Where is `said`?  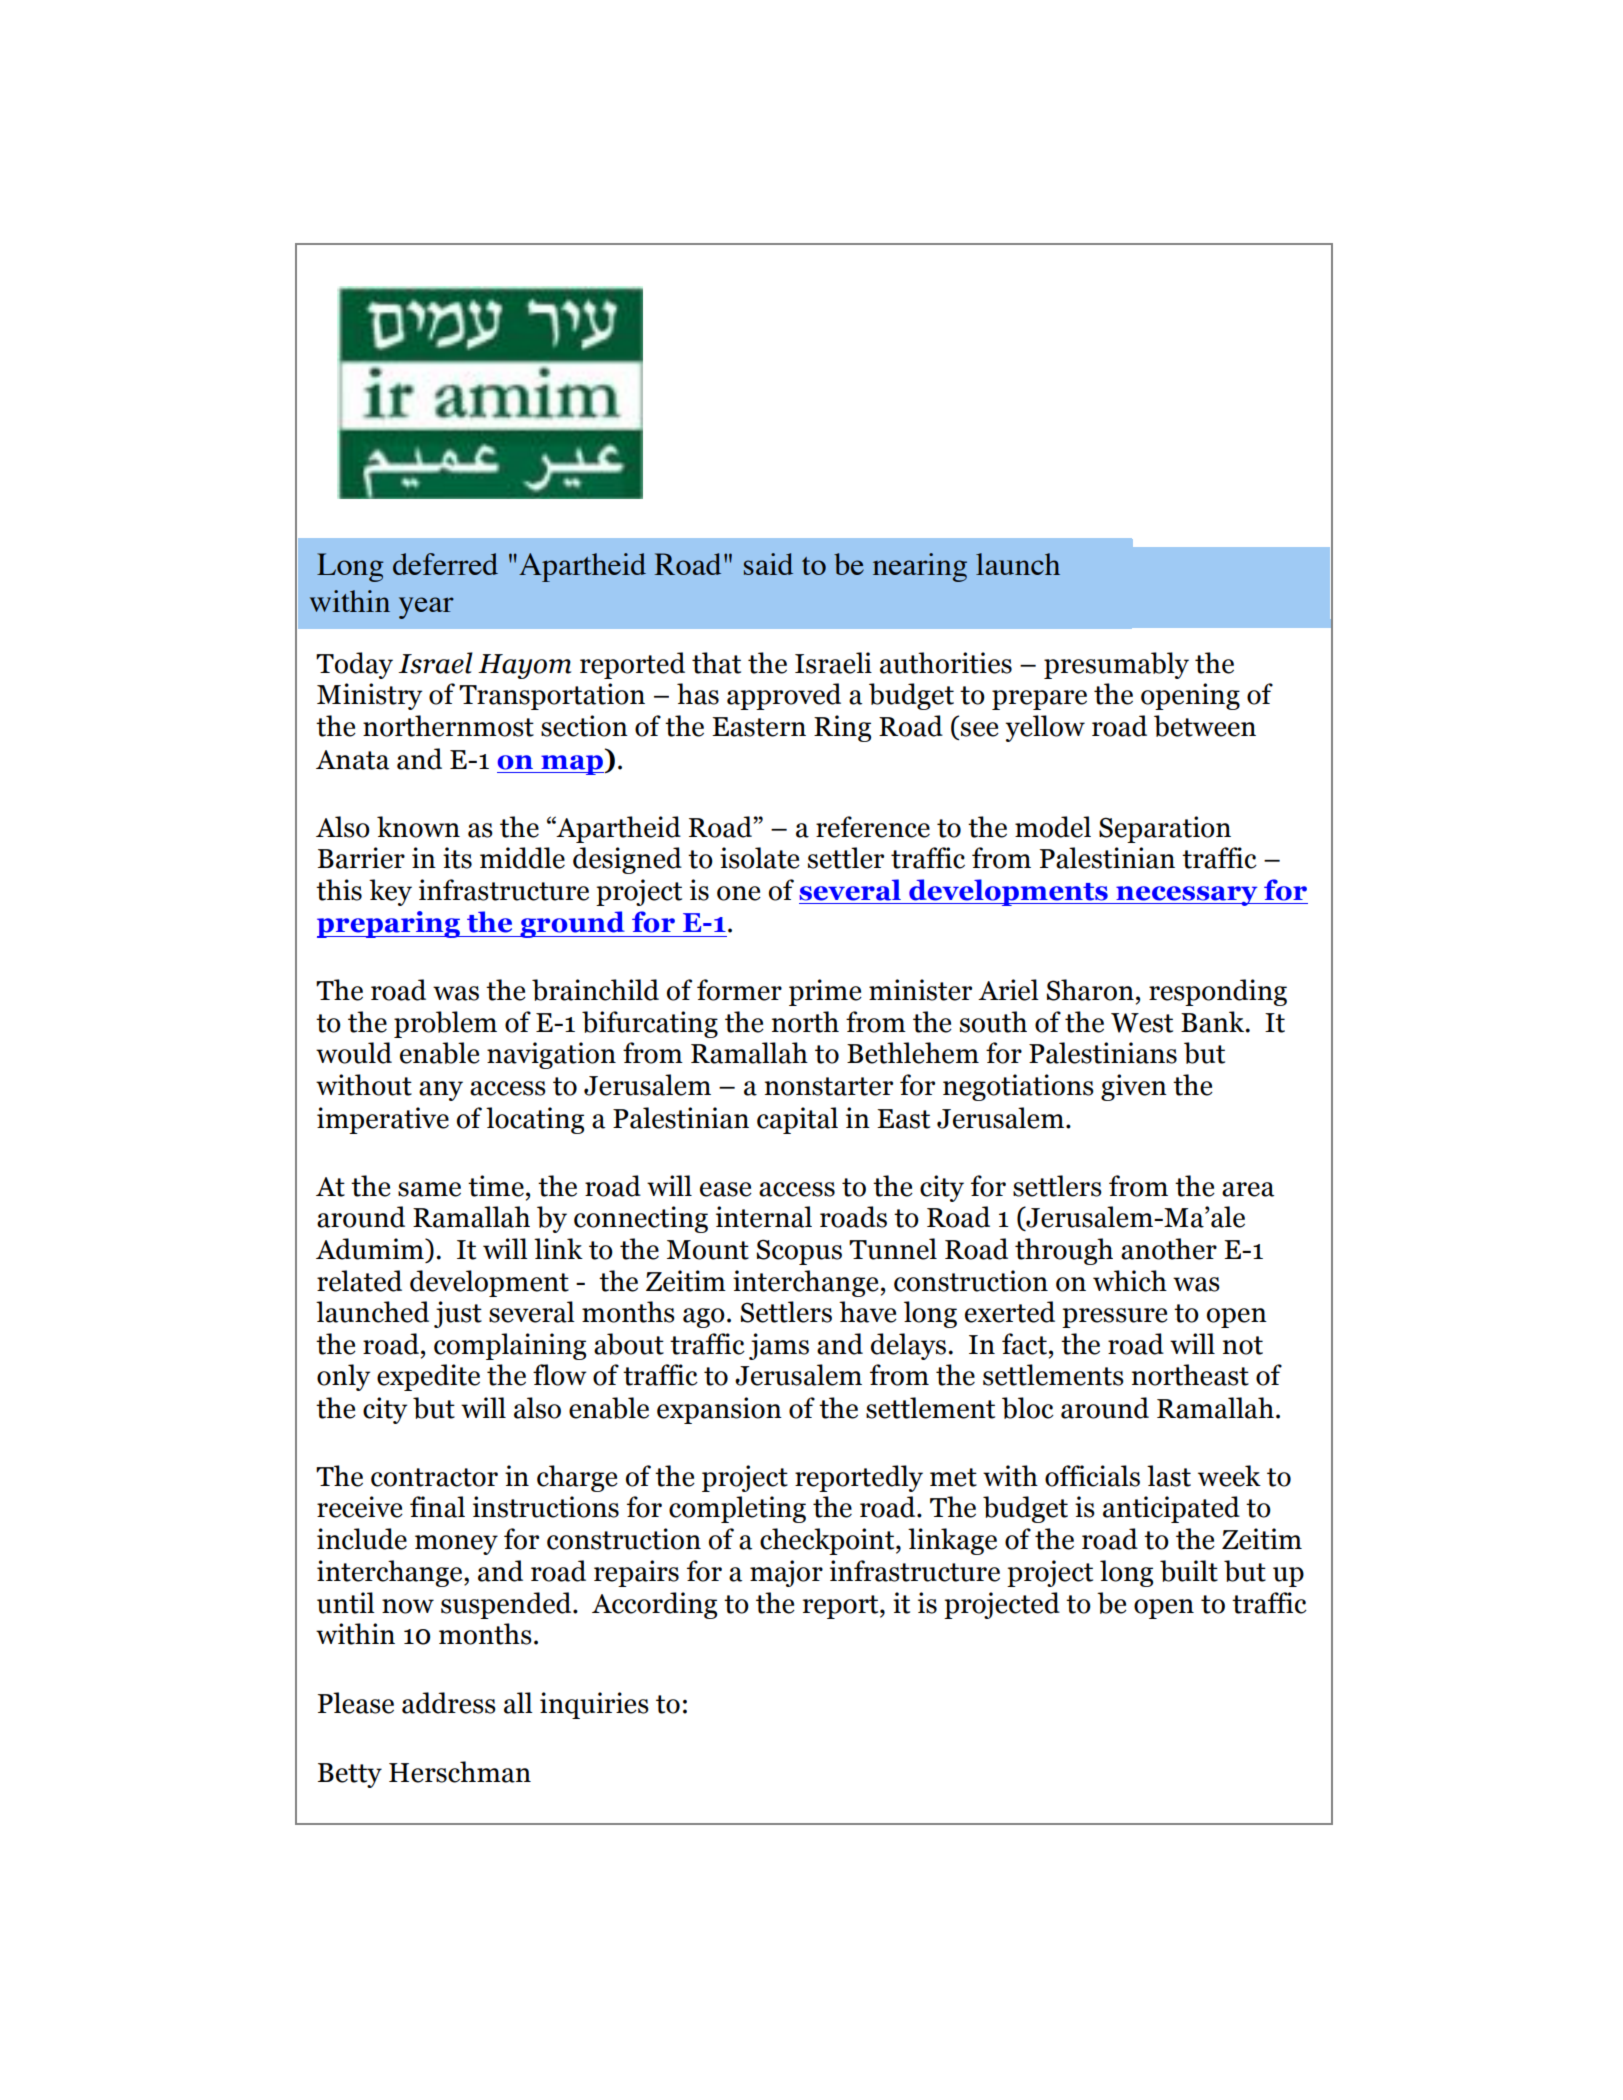 said is located at coordinates (768, 564).
